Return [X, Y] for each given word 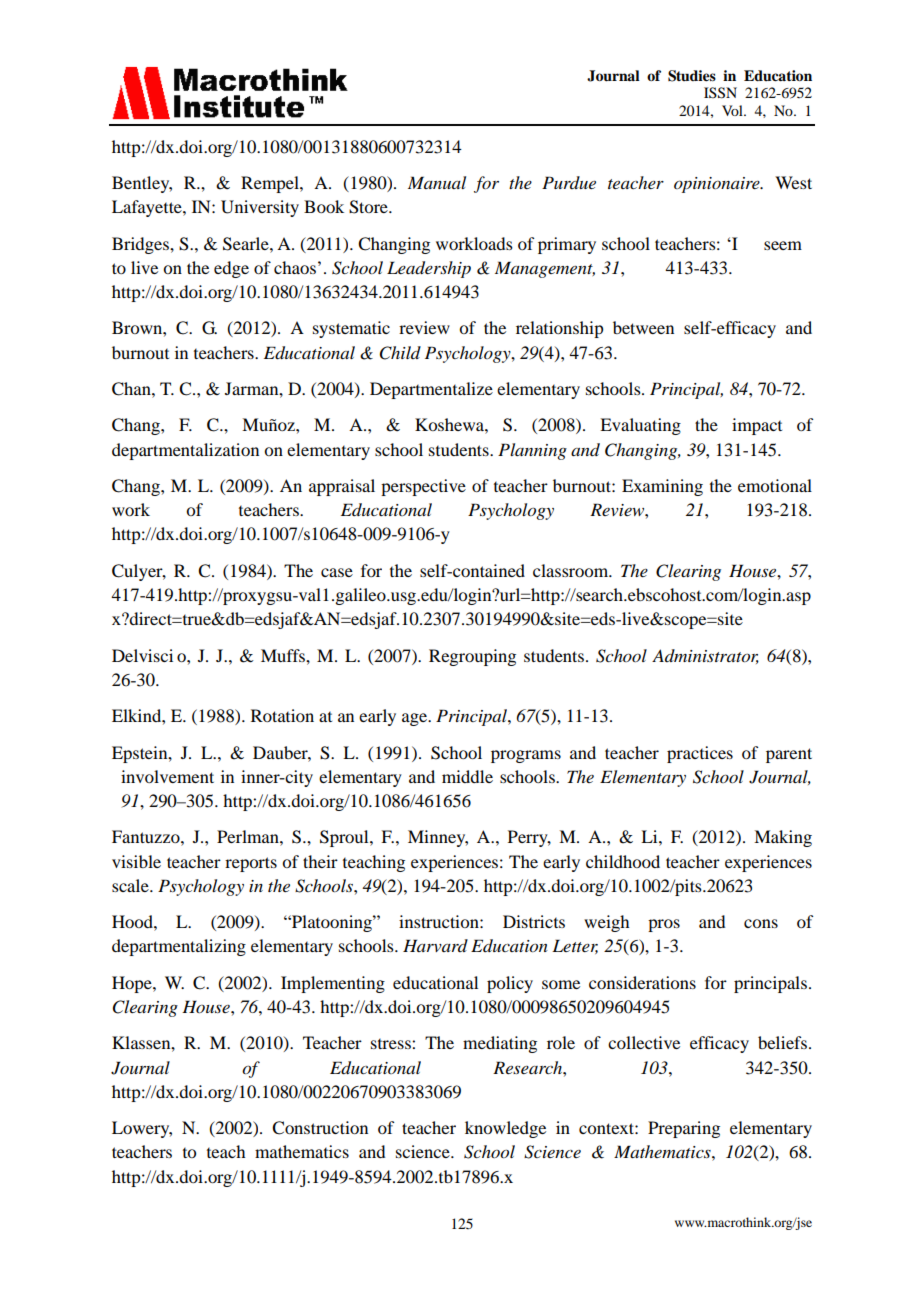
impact [757, 426]
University [260, 208]
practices [700, 754]
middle [467, 776]
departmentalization [185, 451]
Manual [437, 182]
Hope [133, 984]
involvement [167, 776]
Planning [532, 451]
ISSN [720, 93]
